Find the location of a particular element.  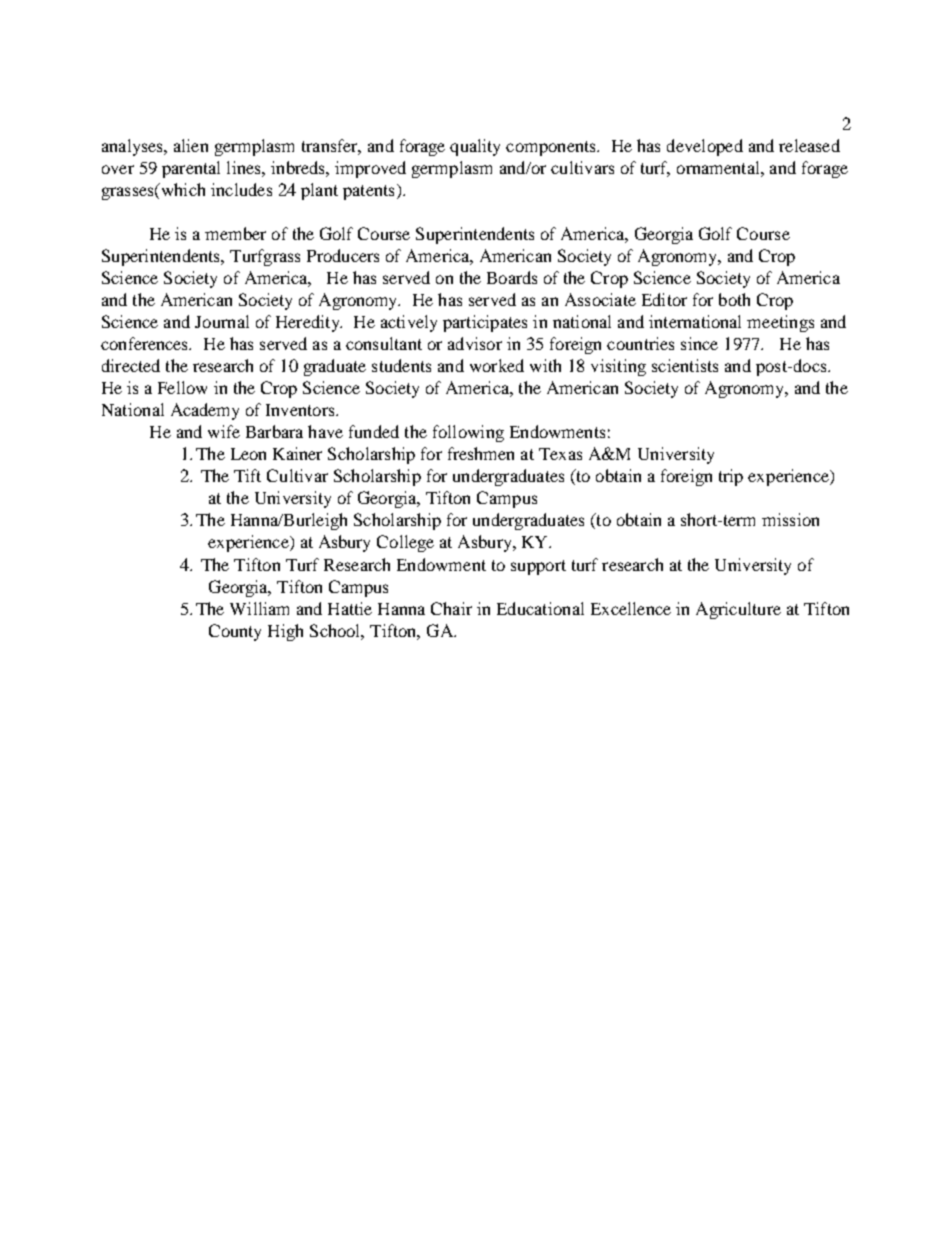

trip is located at coordinates (731, 477).
